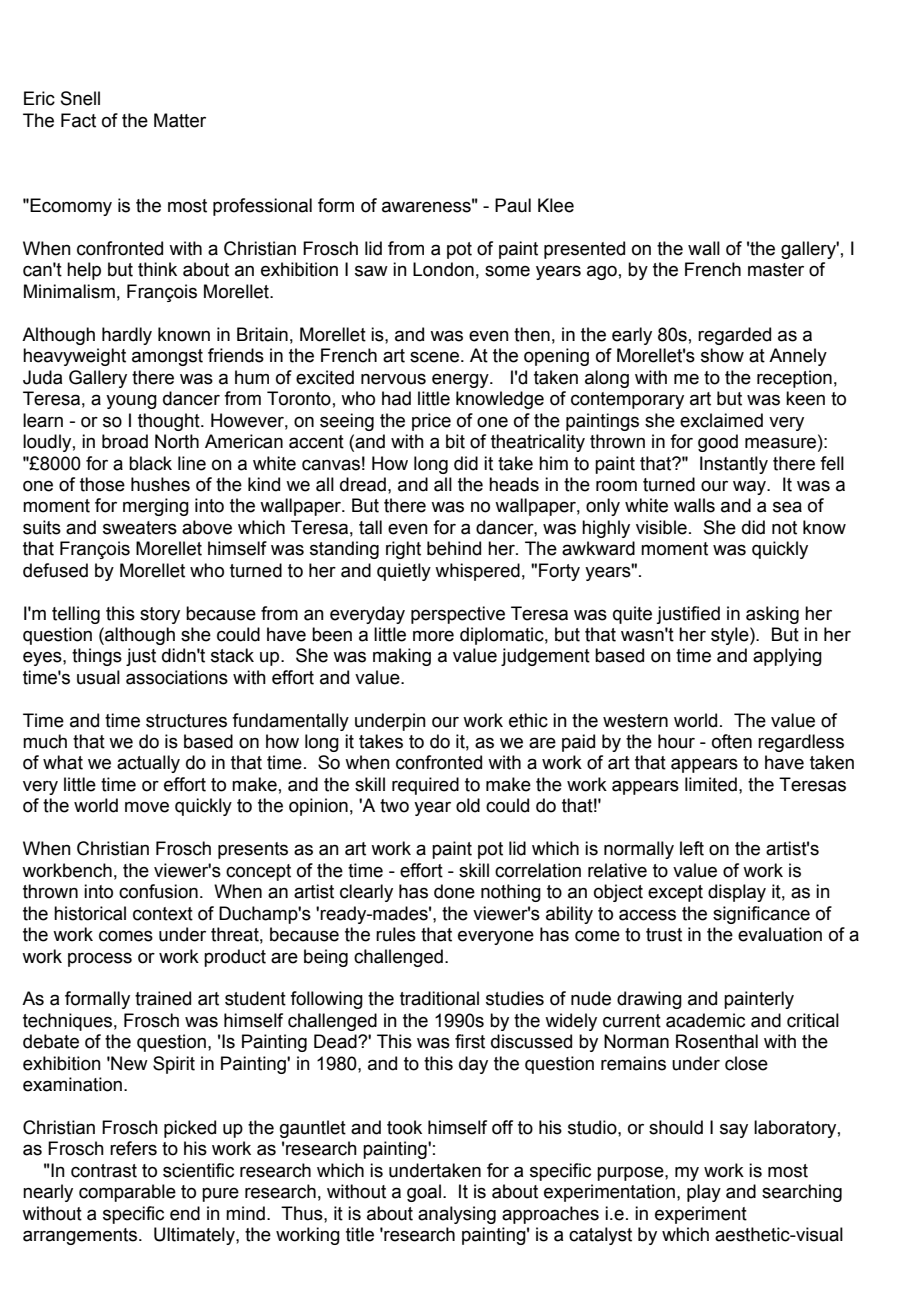  What do you see at coordinates (431, 422) in the page?
I see `price` at bounding box center [431, 422].
